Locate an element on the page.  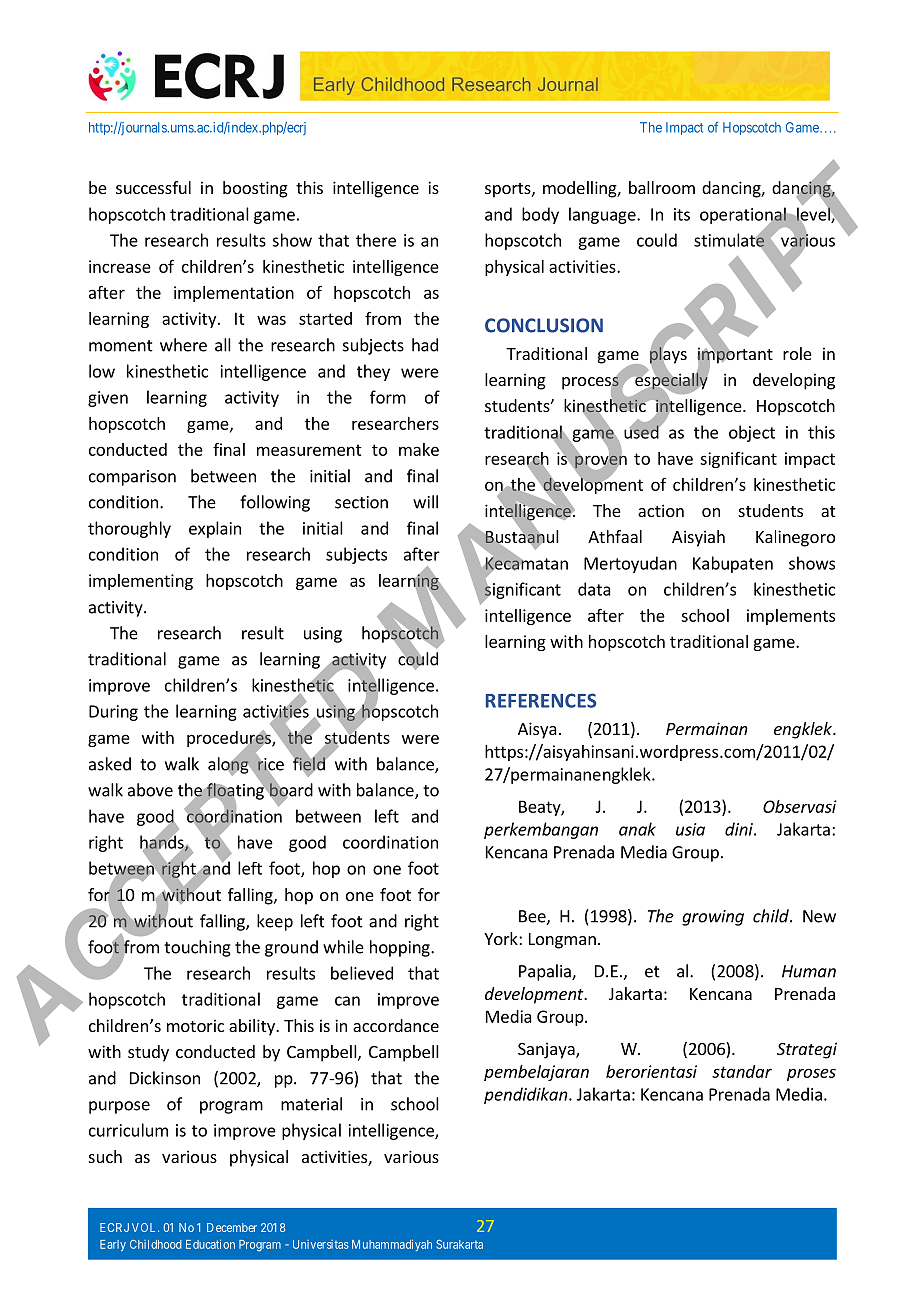
implements is located at coordinates (791, 617).
